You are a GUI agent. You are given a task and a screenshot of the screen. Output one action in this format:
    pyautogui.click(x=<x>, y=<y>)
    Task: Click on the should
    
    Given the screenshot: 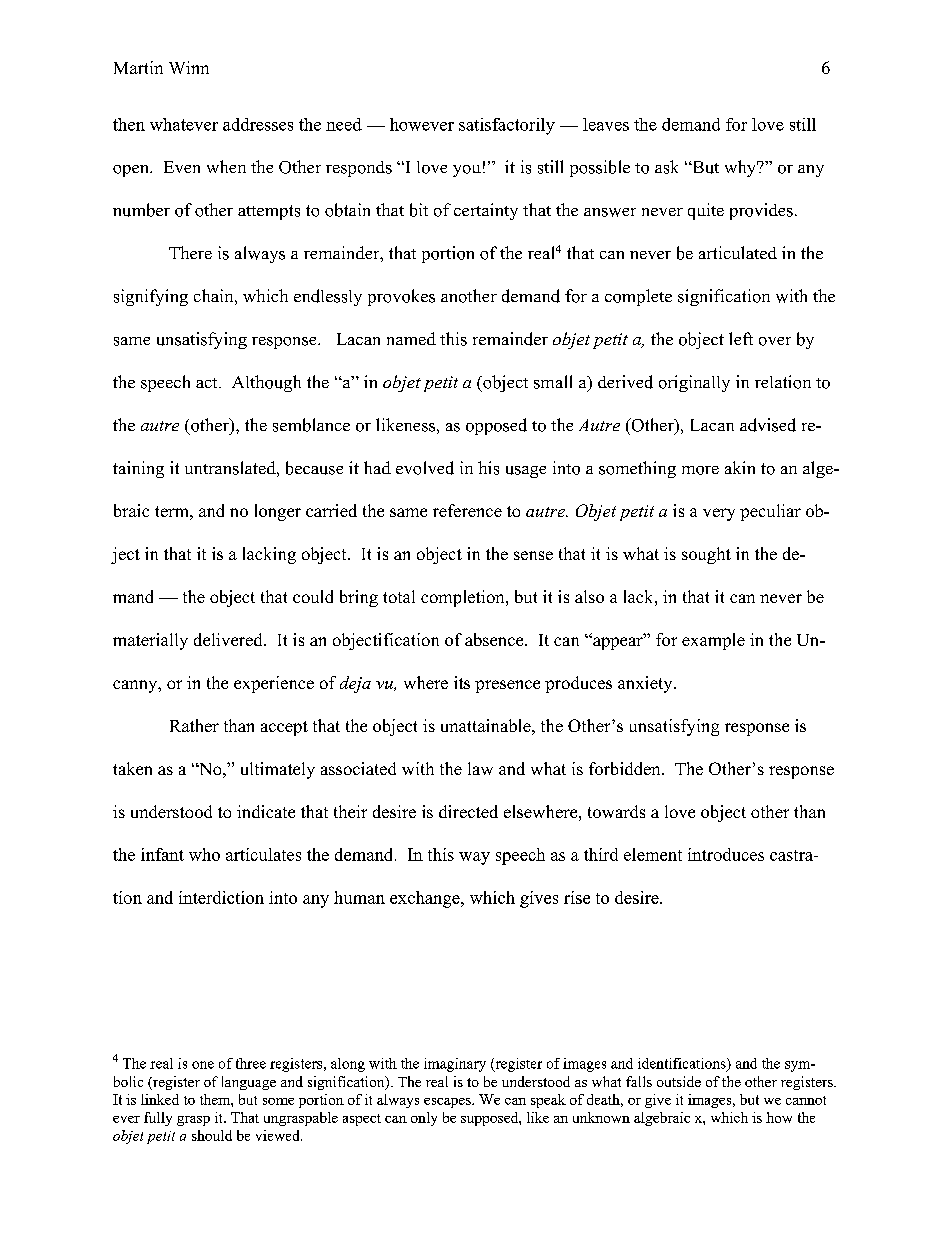 What is the action you would take?
    pyautogui.click(x=212, y=1135)
